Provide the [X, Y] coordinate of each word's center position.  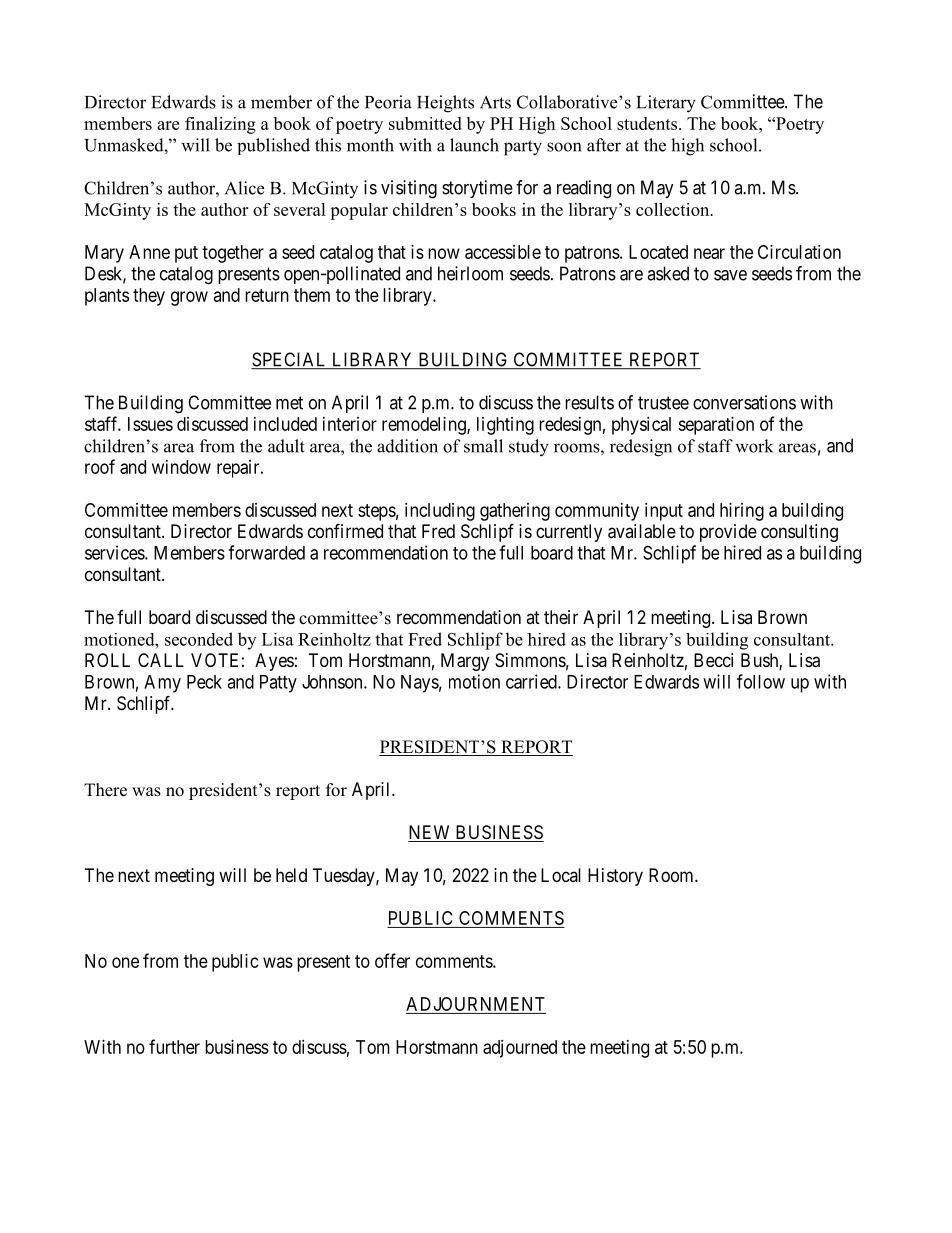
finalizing [220, 125]
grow [189, 298]
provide [728, 533]
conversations [744, 402]
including [440, 512]
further [174, 1046]
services [115, 552]
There [105, 790]
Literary [666, 104]
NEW [430, 833]
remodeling [425, 426]
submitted [425, 123]
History [615, 877]
